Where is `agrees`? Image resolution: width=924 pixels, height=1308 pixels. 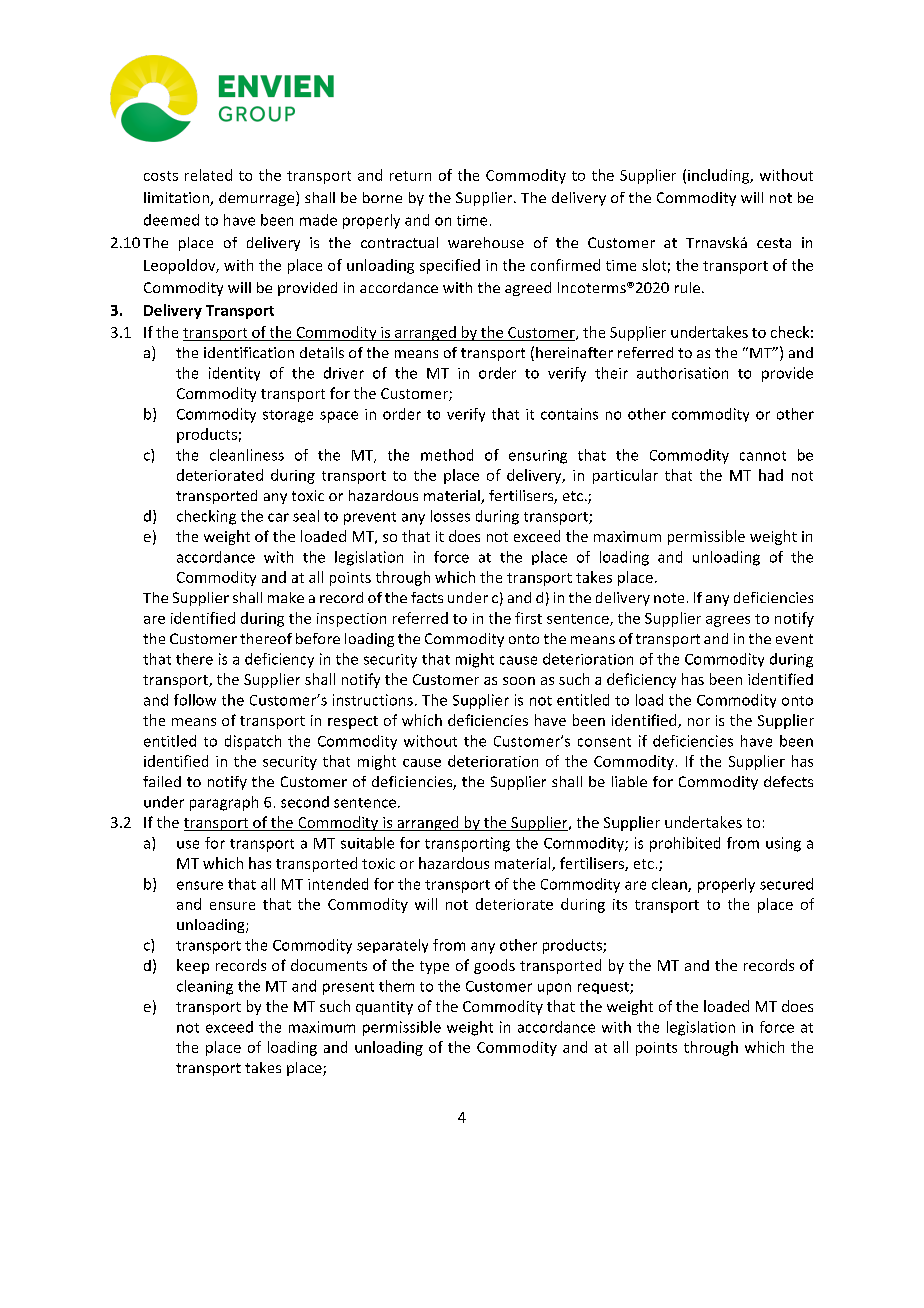
agrees is located at coordinates (728, 621).
